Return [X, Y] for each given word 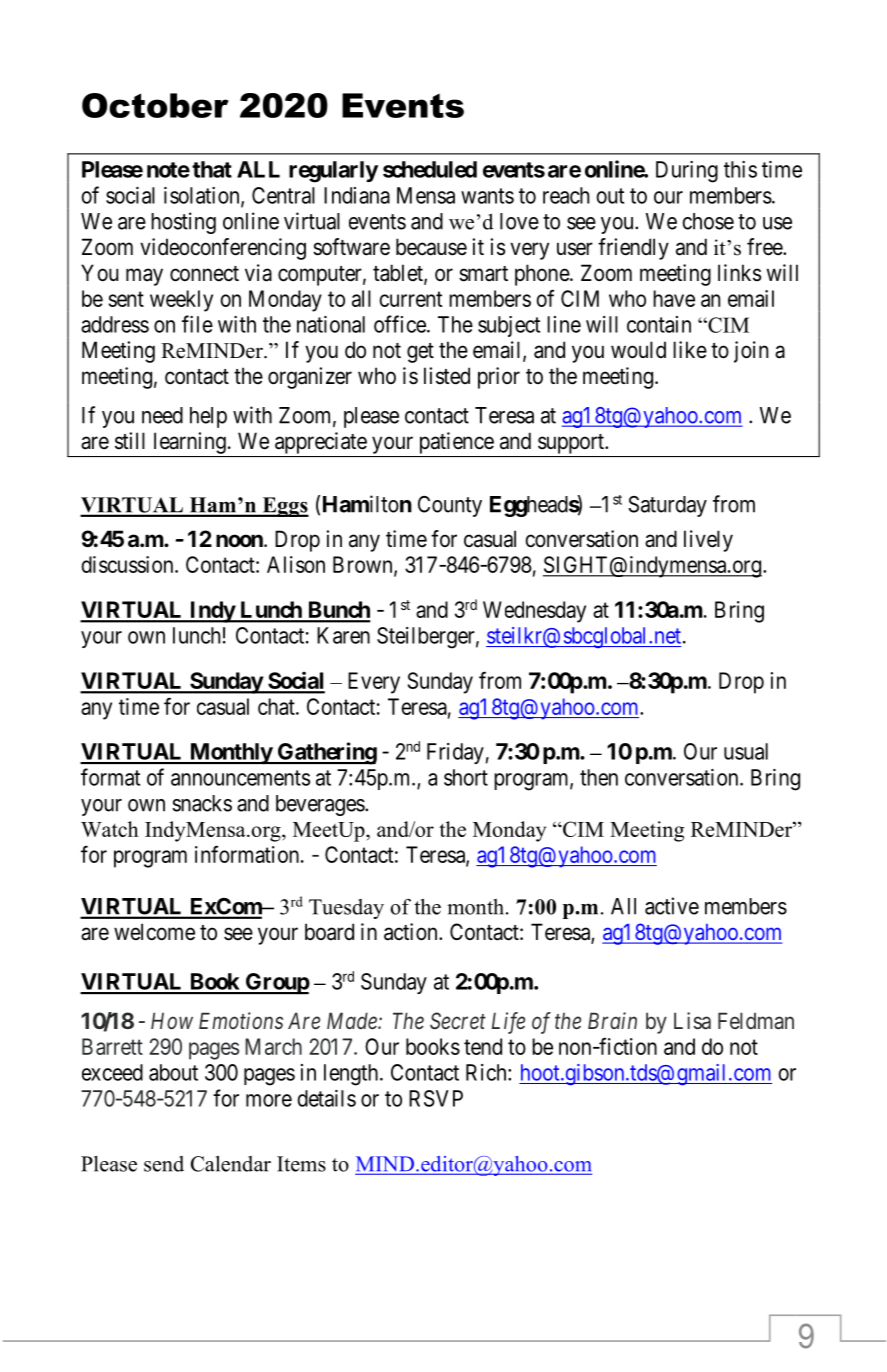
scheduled [430, 169]
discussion [128, 564]
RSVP [436, 1098]
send [164, 1164]
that [212, 169]
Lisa [692, 1021]
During [687, 172]
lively [708, 541]
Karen [343, 635]
